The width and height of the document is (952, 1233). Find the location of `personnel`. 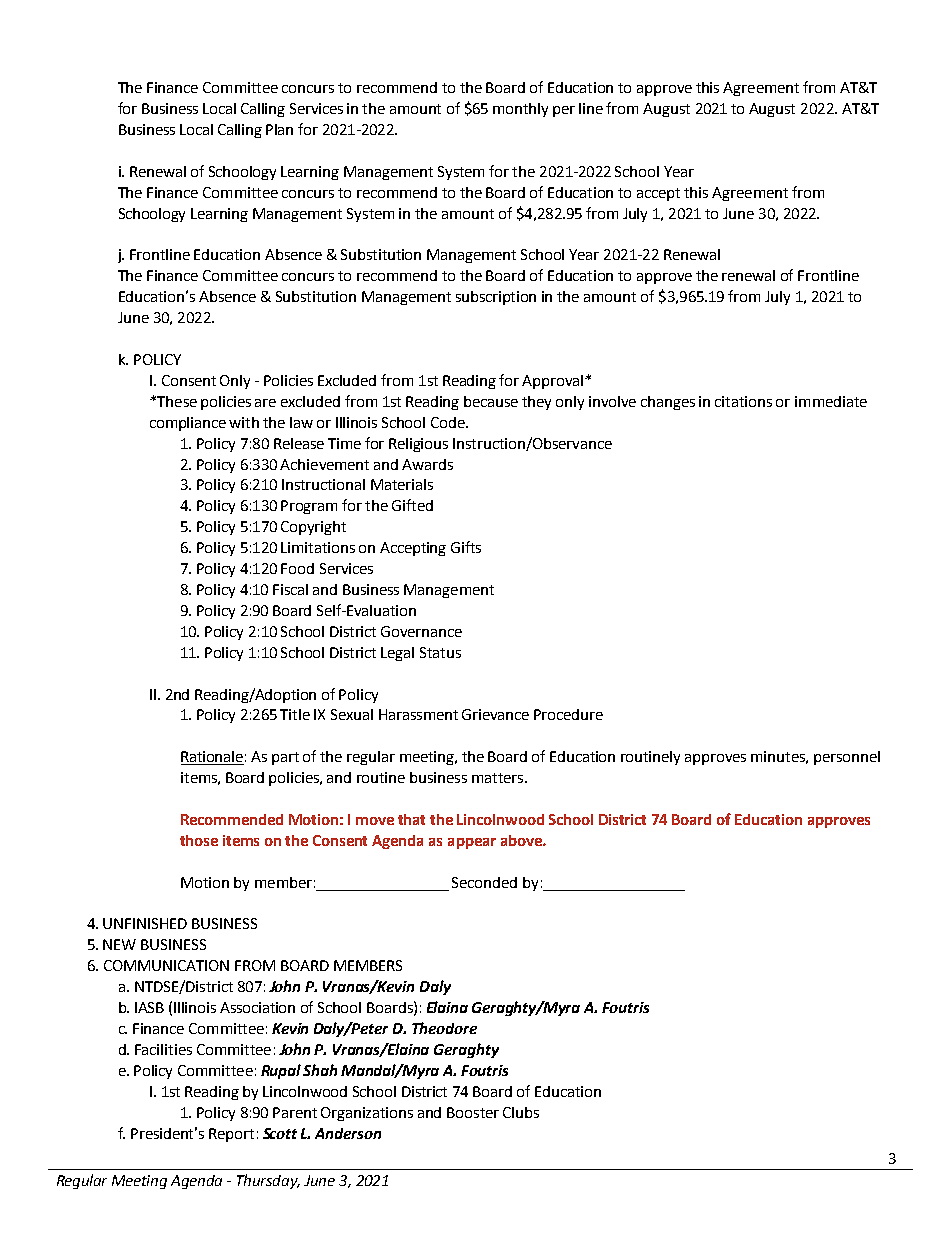

personnel is located at coordinates (847, 758).
